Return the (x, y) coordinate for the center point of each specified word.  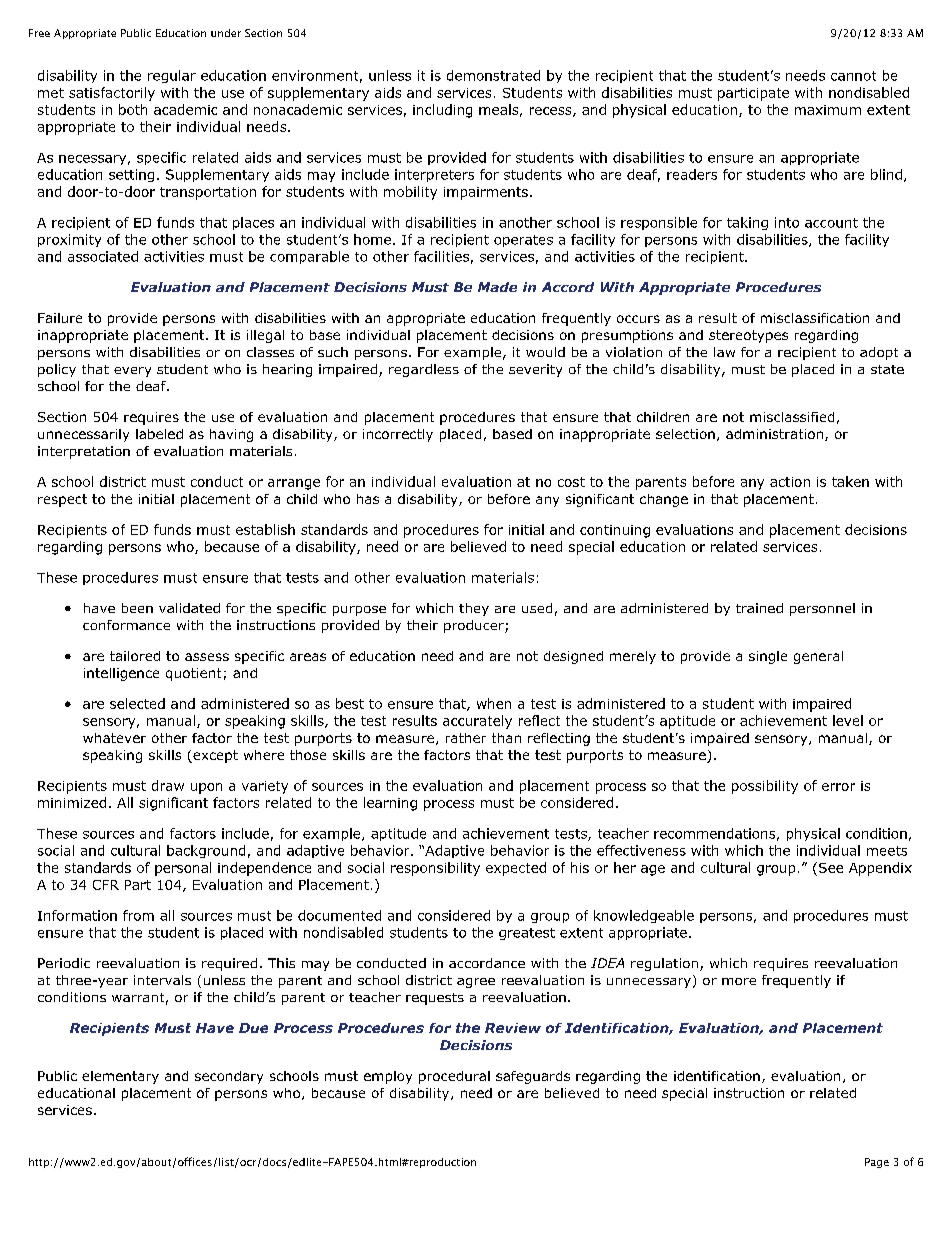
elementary (120, 1077)
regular (172, 76)
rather (466, 738)
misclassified (792, 417)
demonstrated (493, 75)
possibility (765, 787)
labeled (159, 434)
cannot (853, 76)
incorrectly (398, 435)
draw (168, 785)
